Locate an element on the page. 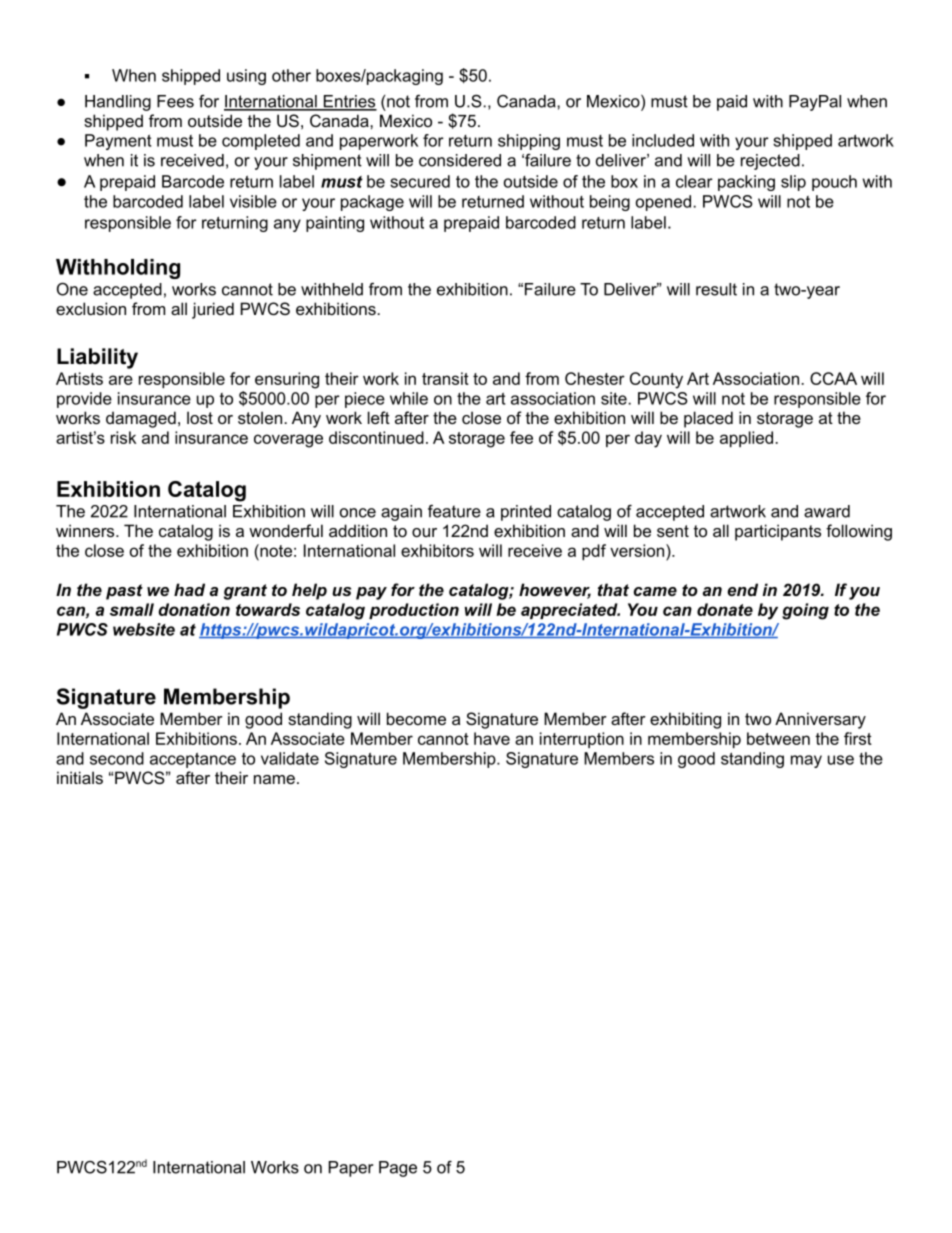  rejected is located at coordinates (770, 162).
